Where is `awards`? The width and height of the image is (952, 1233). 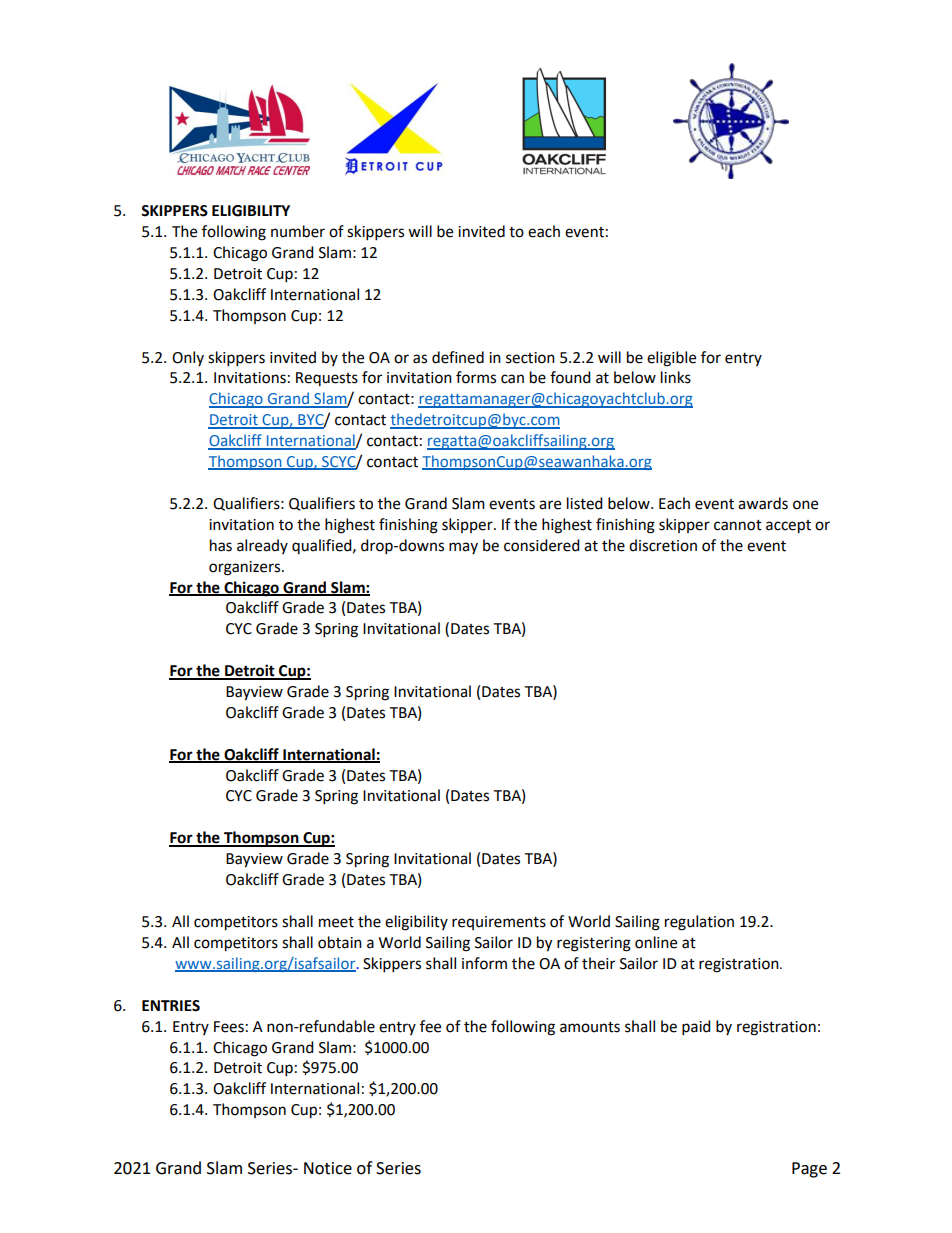 awards is located at coordinates (763, 503).
